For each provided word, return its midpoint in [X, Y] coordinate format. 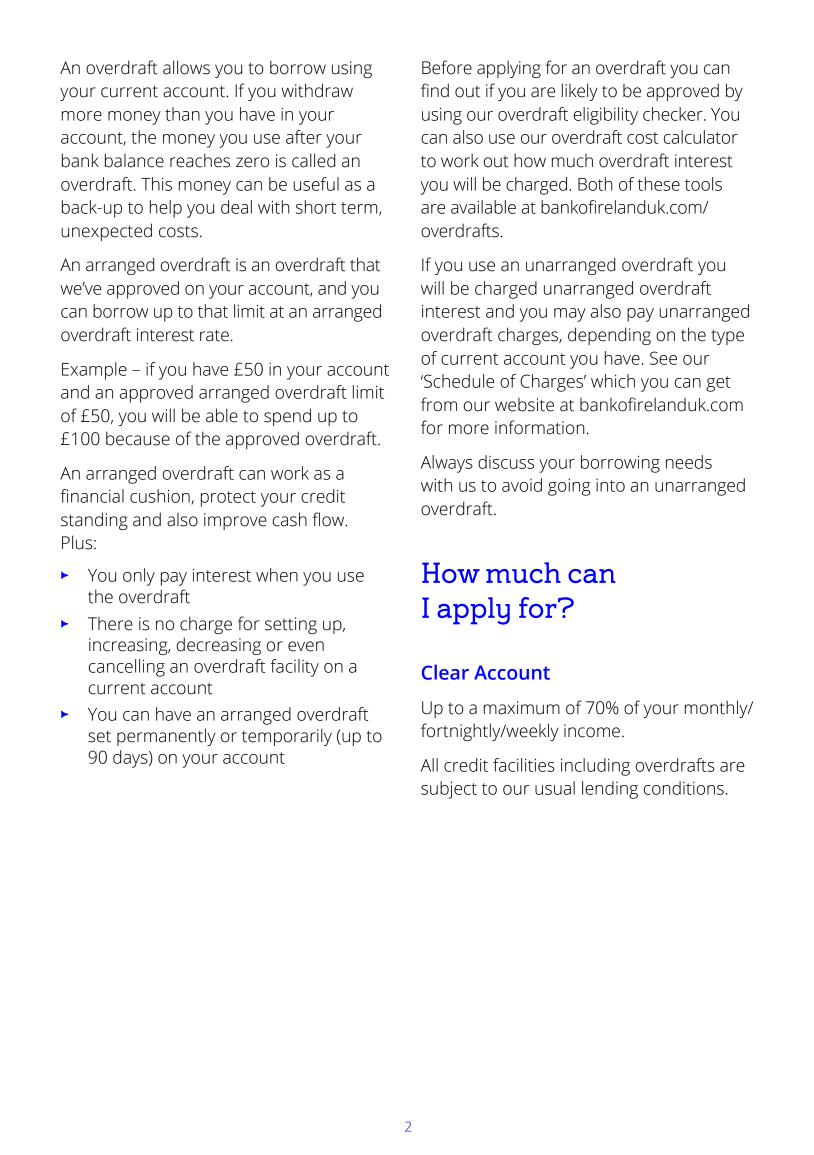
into [610, 485]
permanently [166, 737]
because [138, 438]
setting [291, 625]
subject [449, 790]
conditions [684, 788]
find [435, 90]
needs [689, 462]
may [570, 315]
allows [186, 67]
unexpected [106, 232]
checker [674, 114]
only [139, 577]
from [439, 404]
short [316, 207]
